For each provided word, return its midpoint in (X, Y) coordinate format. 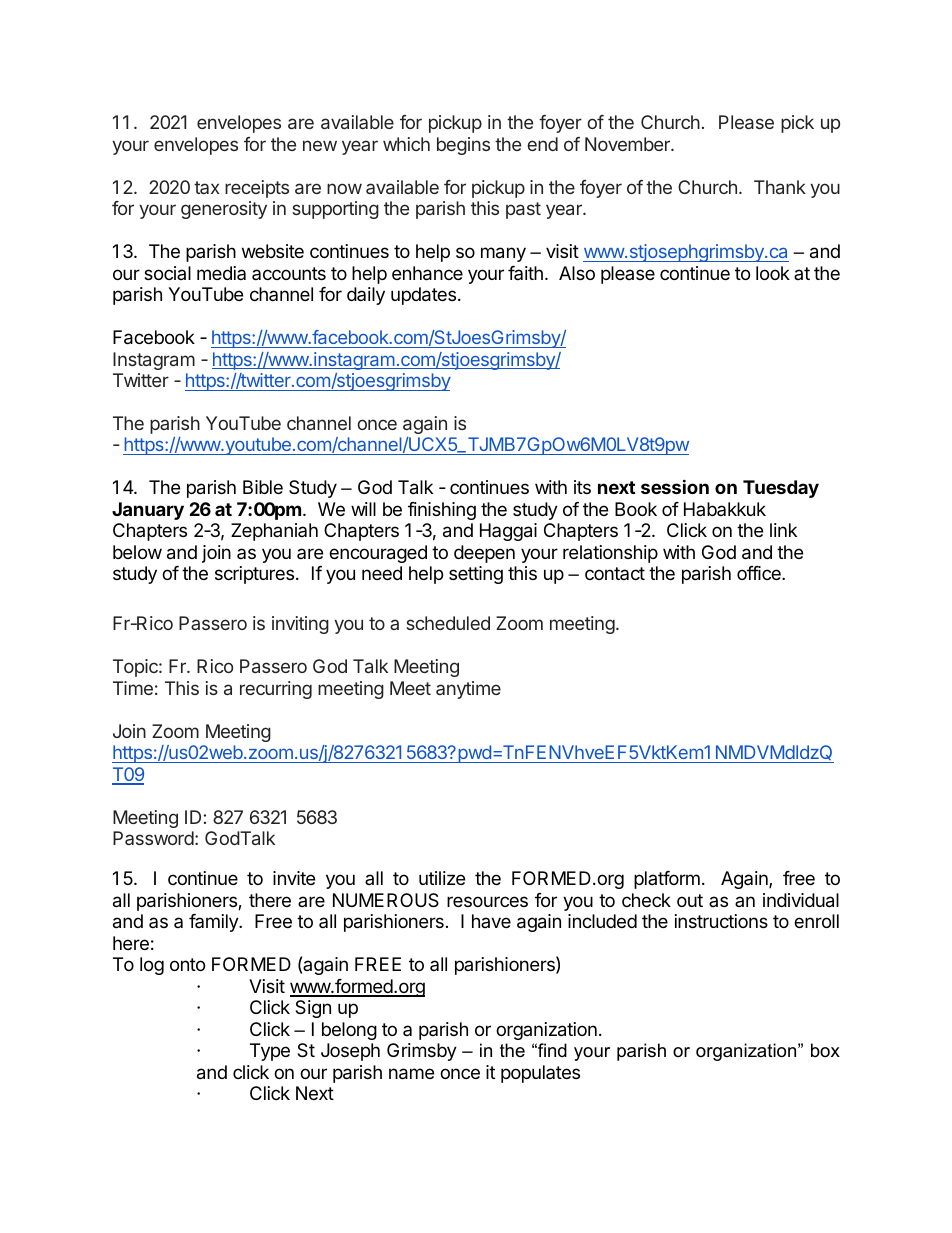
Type (270, 1052)
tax (207, 187)
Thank (780, 187)
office (760, 573)
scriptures (254, 575)
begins (463, 146)
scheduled (448, 623)
